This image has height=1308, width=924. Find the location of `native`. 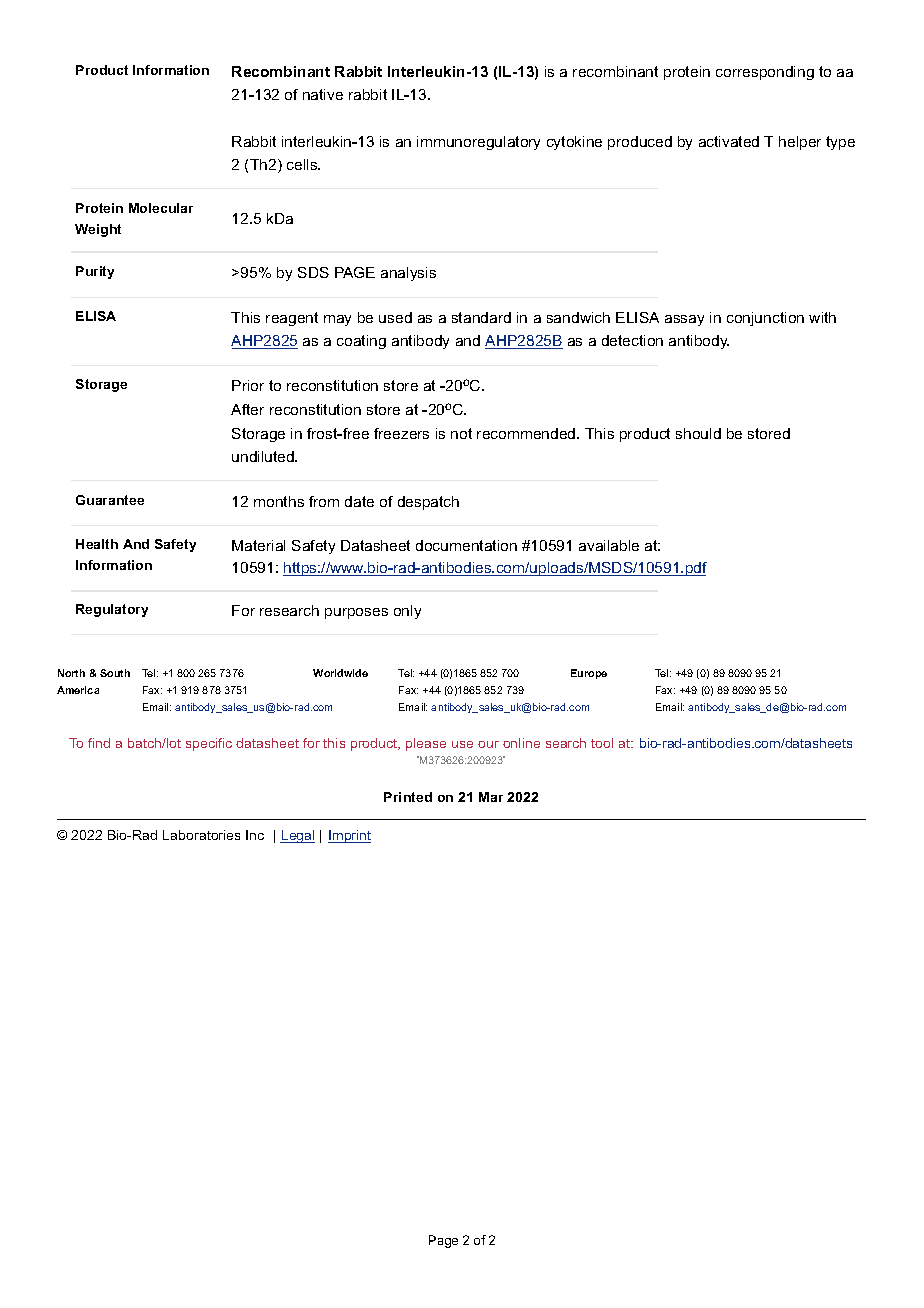

native is located at coordinates (323, 94).
